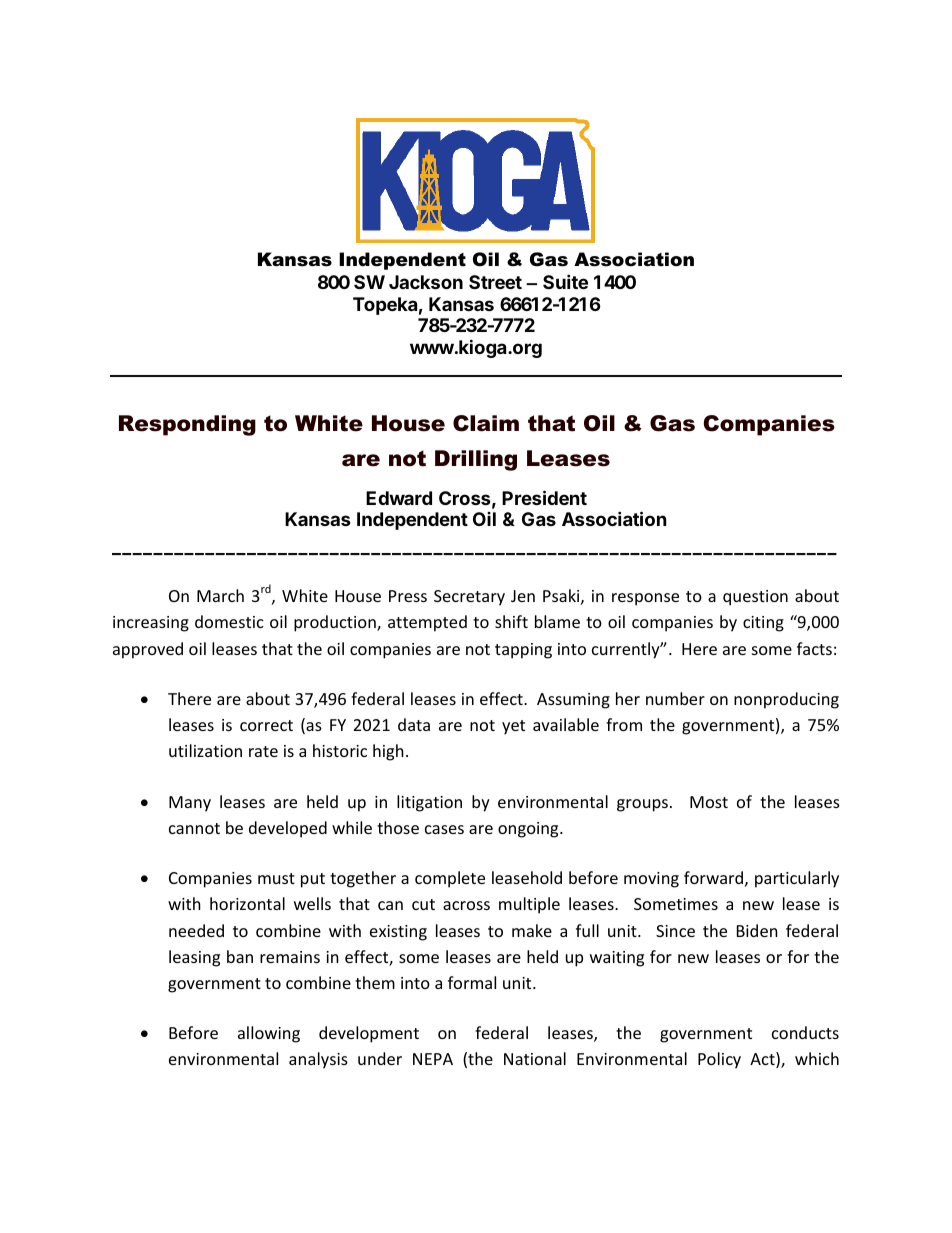 The height and width of the screenshot is (1233, 952). I want to click on Jackson, so click(426, 282).
